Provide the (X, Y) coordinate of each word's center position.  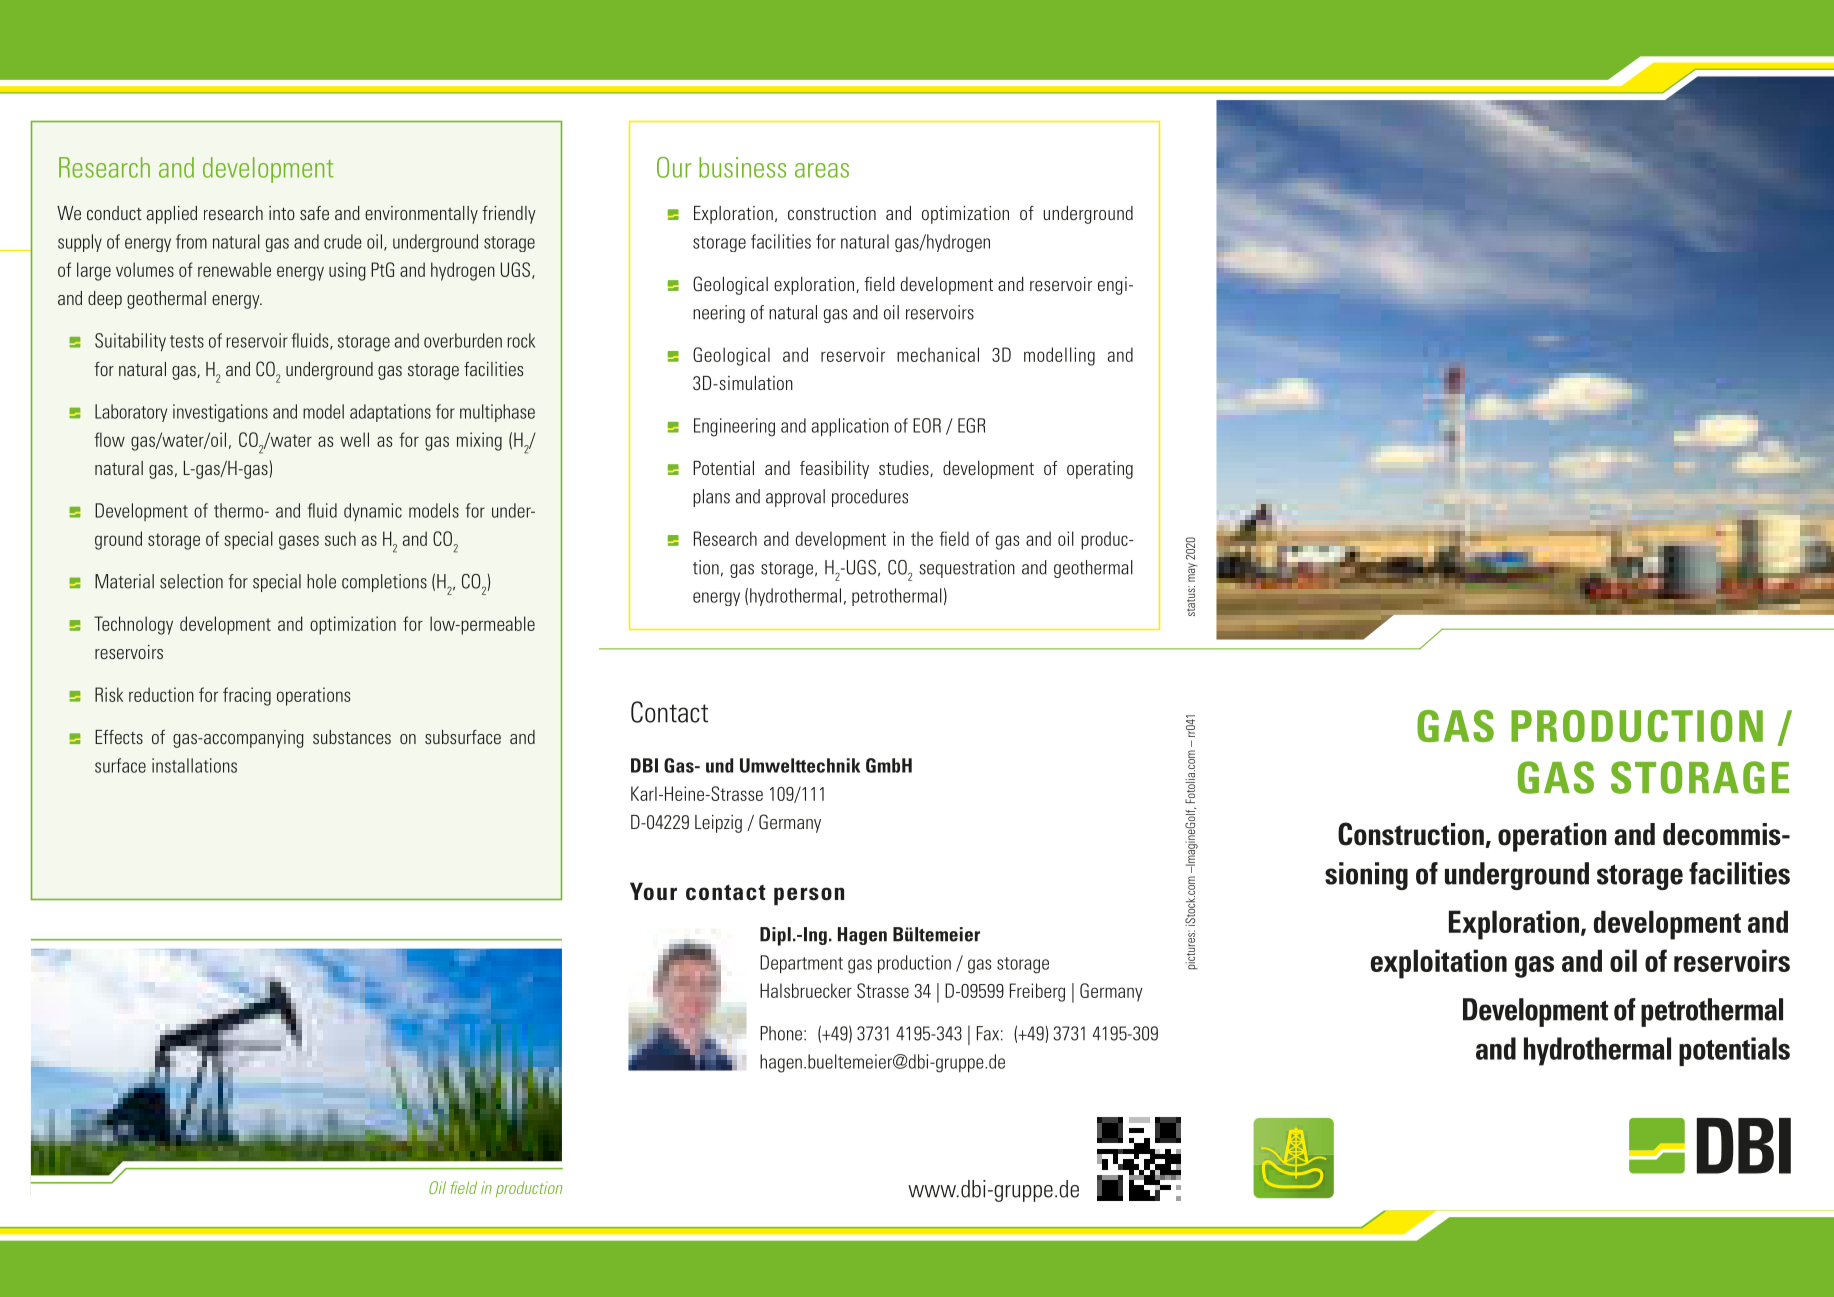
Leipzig (718, 824)
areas (822, 170)
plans (711, 498)
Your (653, 891)
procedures (870, 498)
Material (124, 581)
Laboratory (131, 413)
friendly (509, 215)
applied (172, 215)
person (809, 896)
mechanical (938, 354)
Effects (119, 737)
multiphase (497, 413)
